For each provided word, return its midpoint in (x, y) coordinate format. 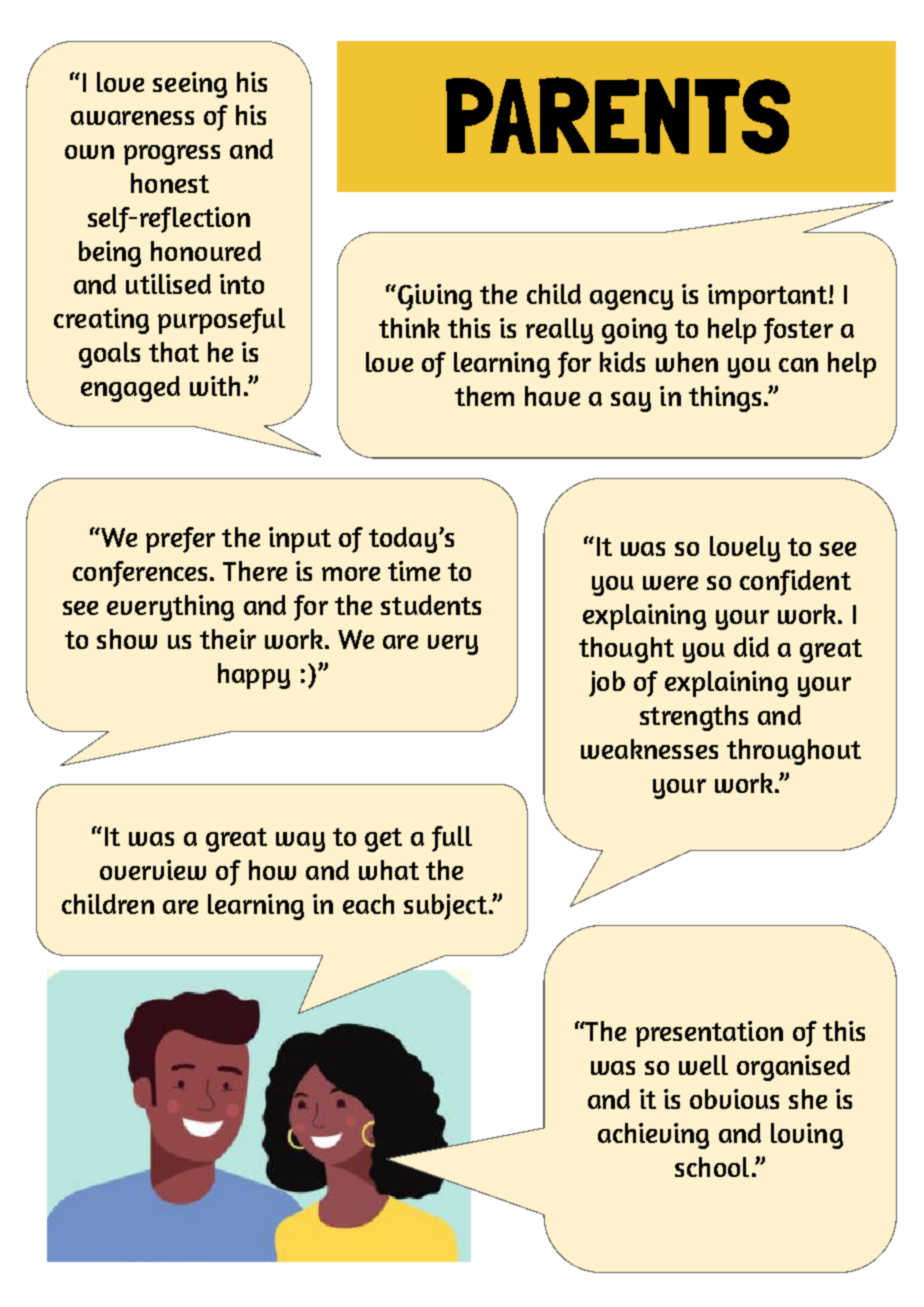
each (368, 904)
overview (153, 870)
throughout (794, 752)
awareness (132, 118)
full (452, 839)
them (484, 396)
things (725, 399)
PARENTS (618, 115)
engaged (130, 389)
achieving (653, 1136)
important (767, 297)
